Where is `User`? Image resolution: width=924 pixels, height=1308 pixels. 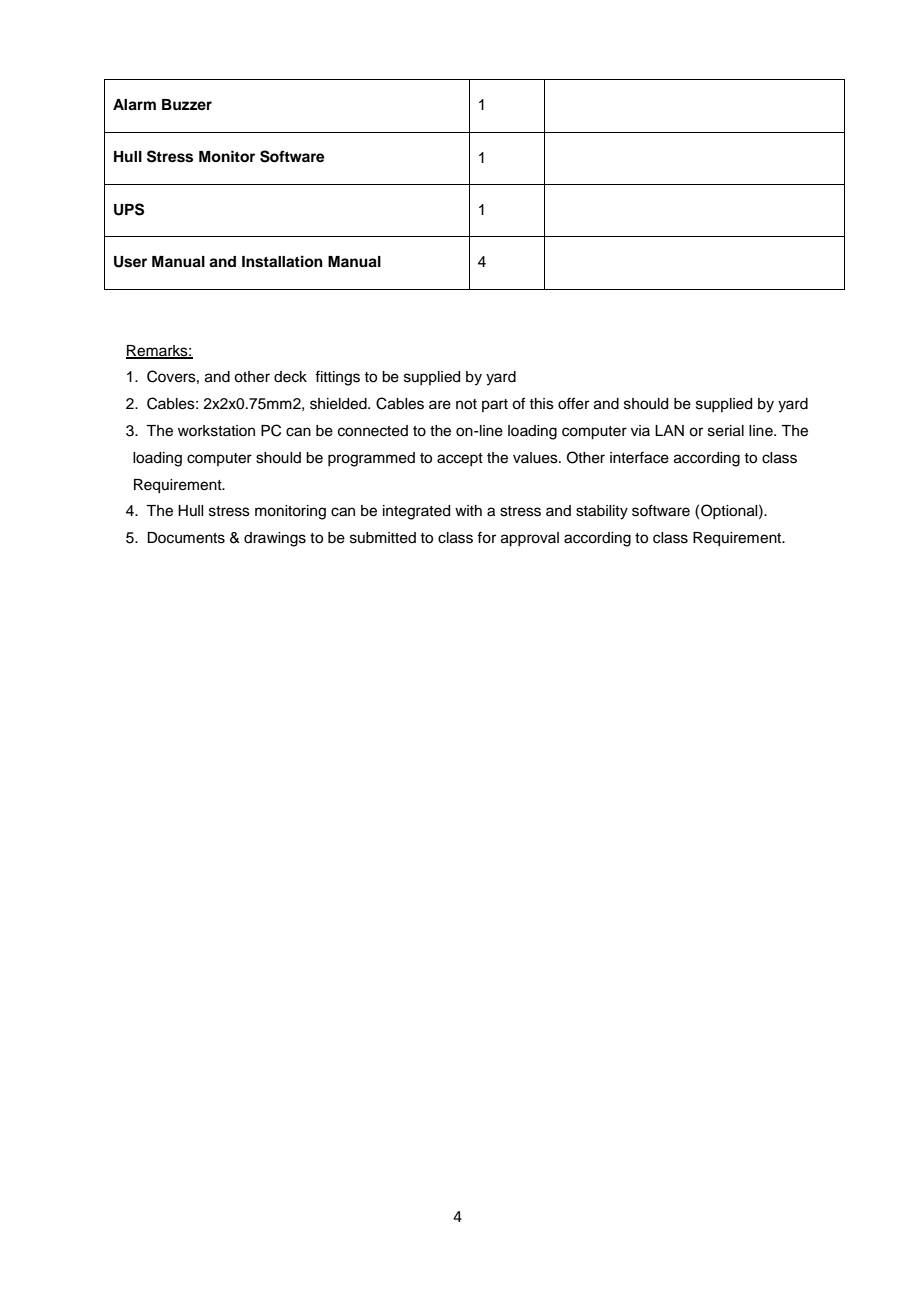 User is located at coordinates (130, 262).
